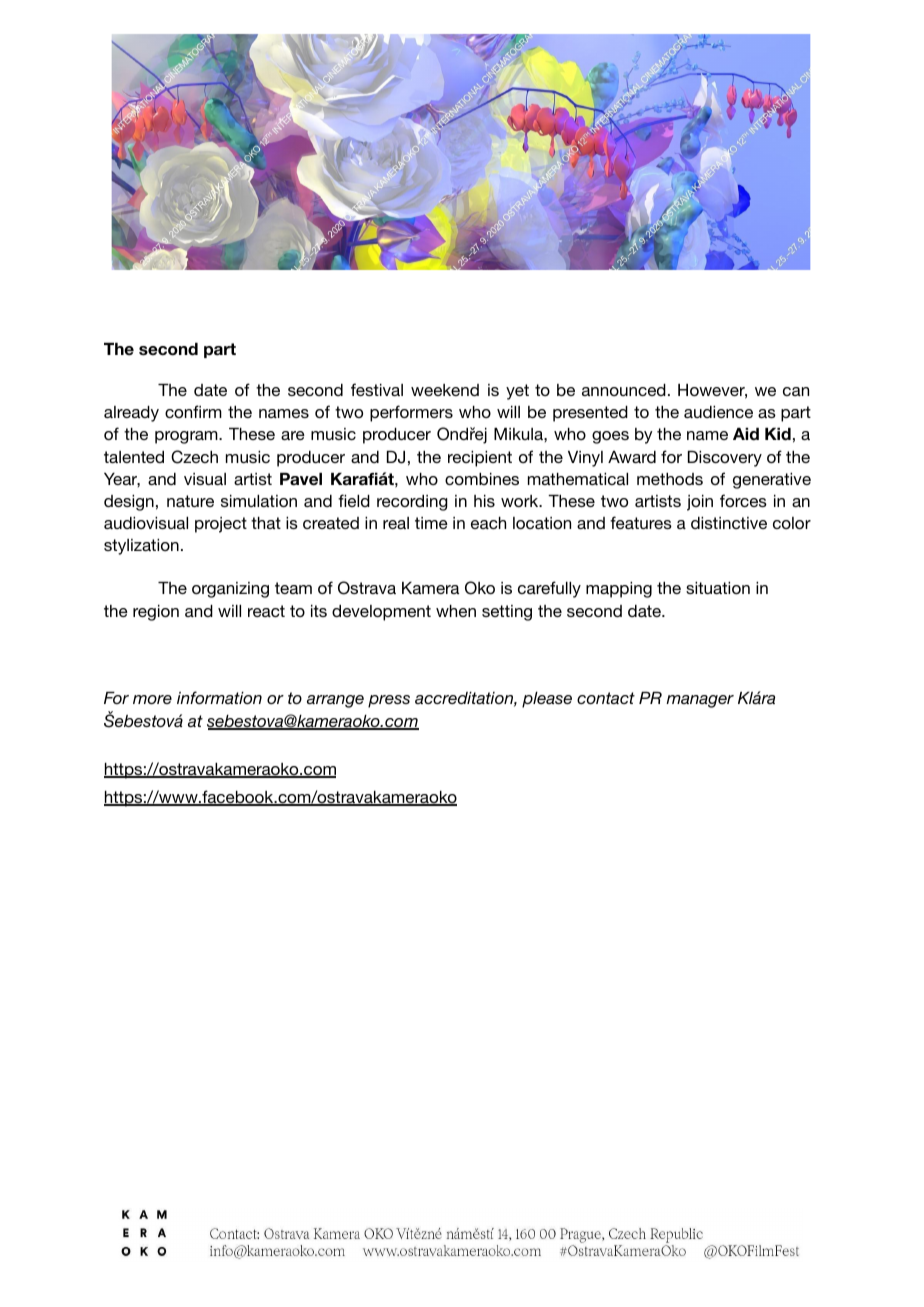 The width and height of the page is (924, 1307). Describe the element at coordinates (445, 390) in the page. I see `weekend` at that location.
